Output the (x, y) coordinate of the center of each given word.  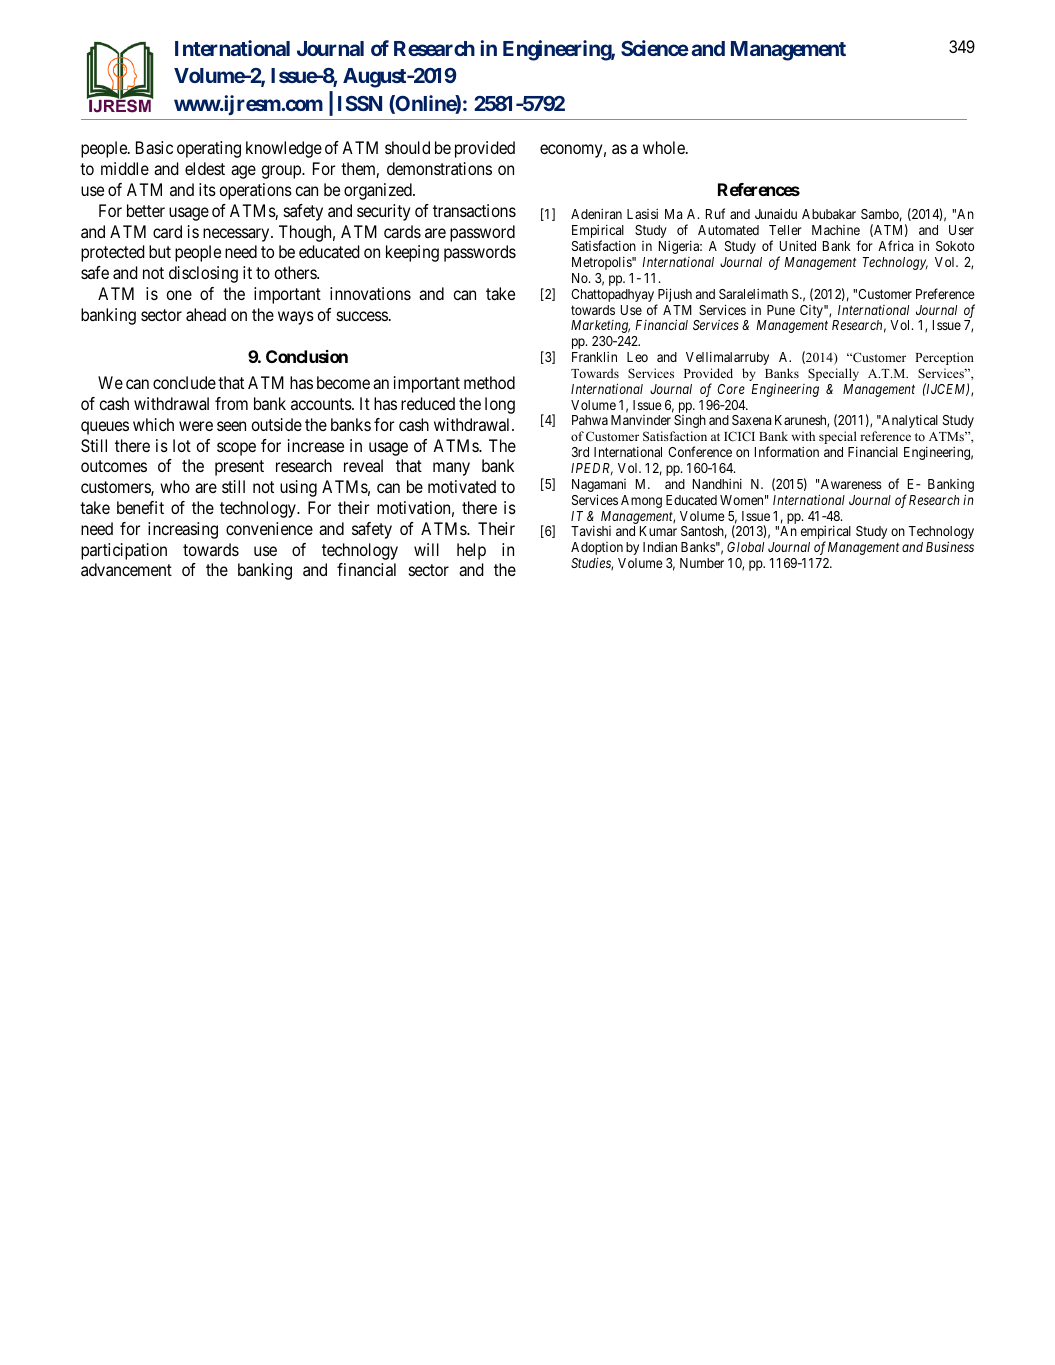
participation (124, 551)
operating (209, 149)
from (231, 403)
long (500, 405)
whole (665, 147)
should (407, 147)
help (471, 551)
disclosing (203, 274)
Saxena (751, 420)
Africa (895, 245)
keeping (412, 253)
